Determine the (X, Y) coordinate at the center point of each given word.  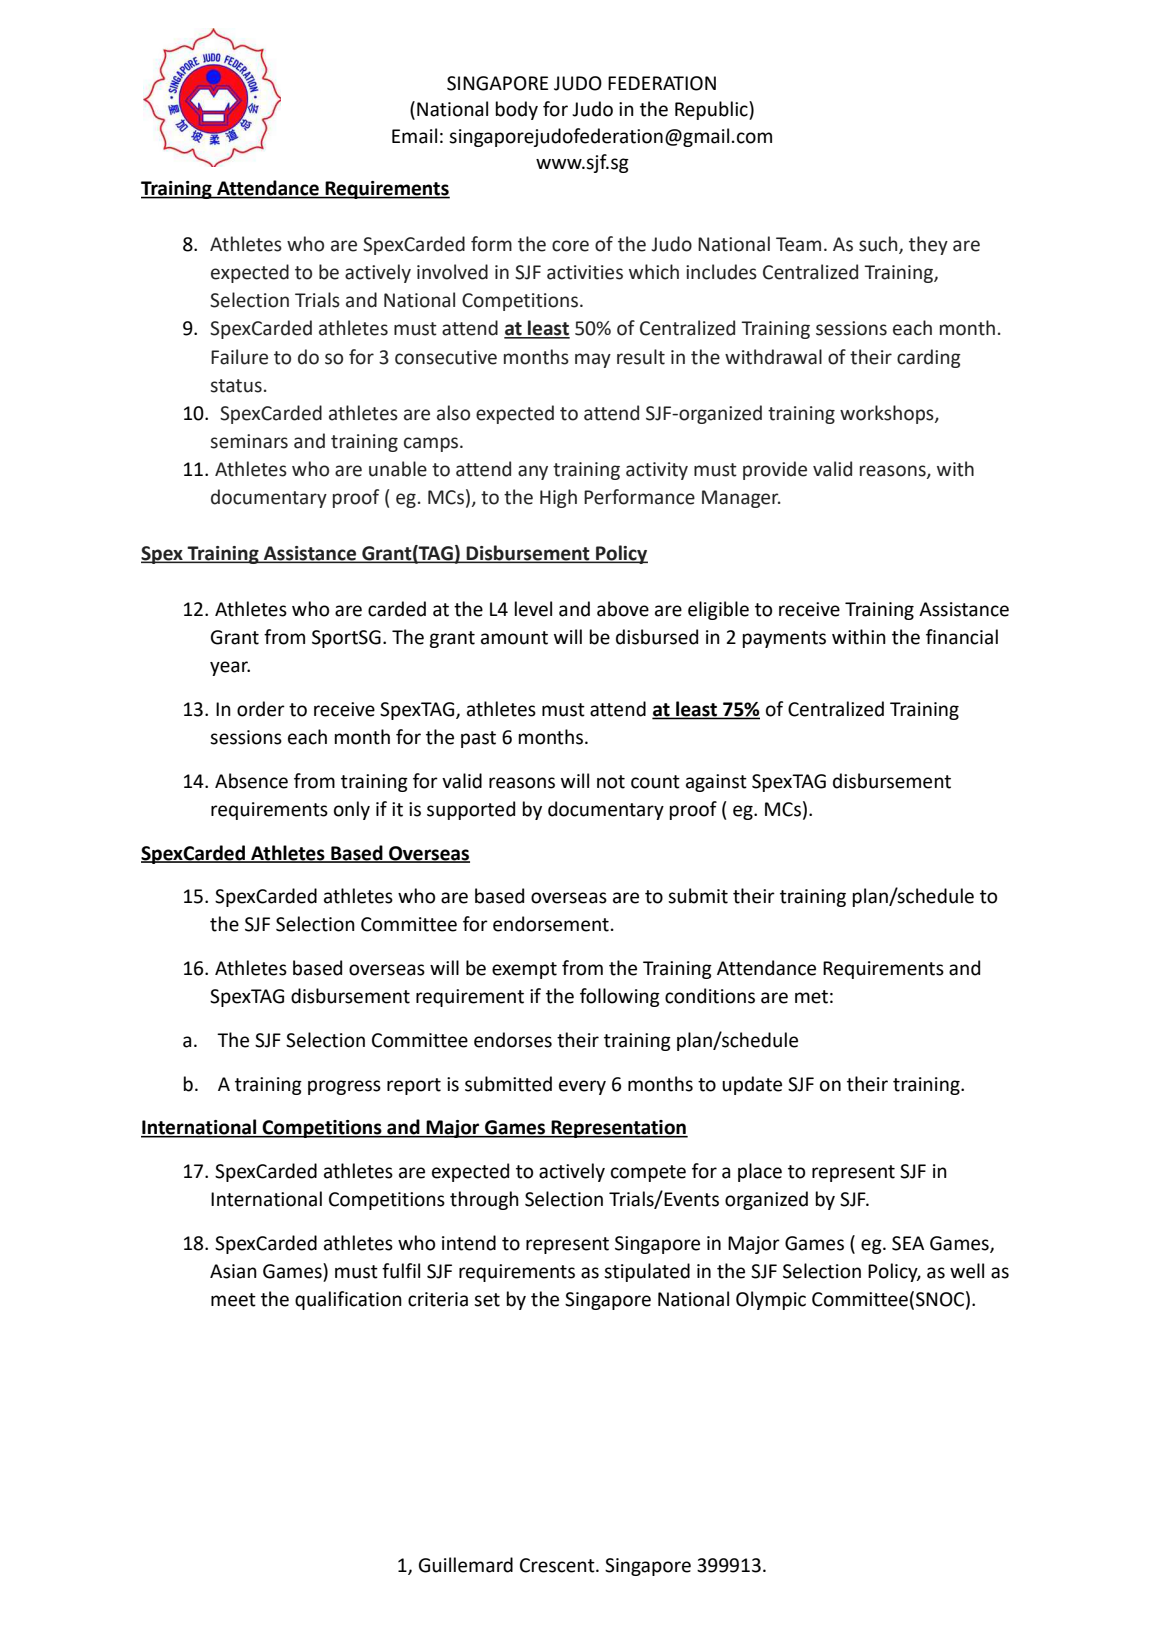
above (623, 609)
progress (344, 1087)
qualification (348, 1300)
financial (962, 637)
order (261, 709)
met (811, 997)
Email (414, 136)
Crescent (558, 1565)
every (582, 1087)
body (517, 110)
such (879, 245)
